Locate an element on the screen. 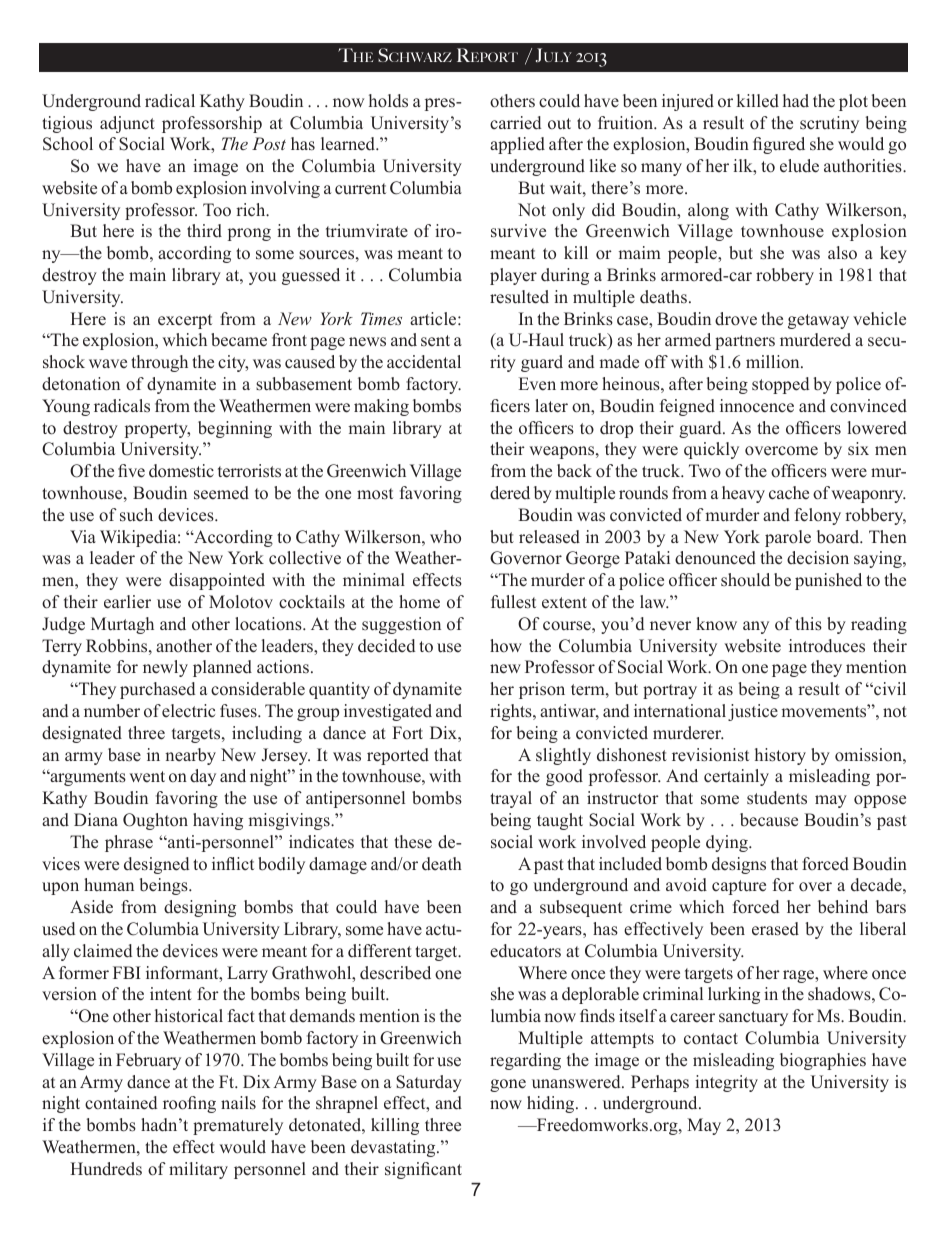  newly is located at coordinates (165, 668).
